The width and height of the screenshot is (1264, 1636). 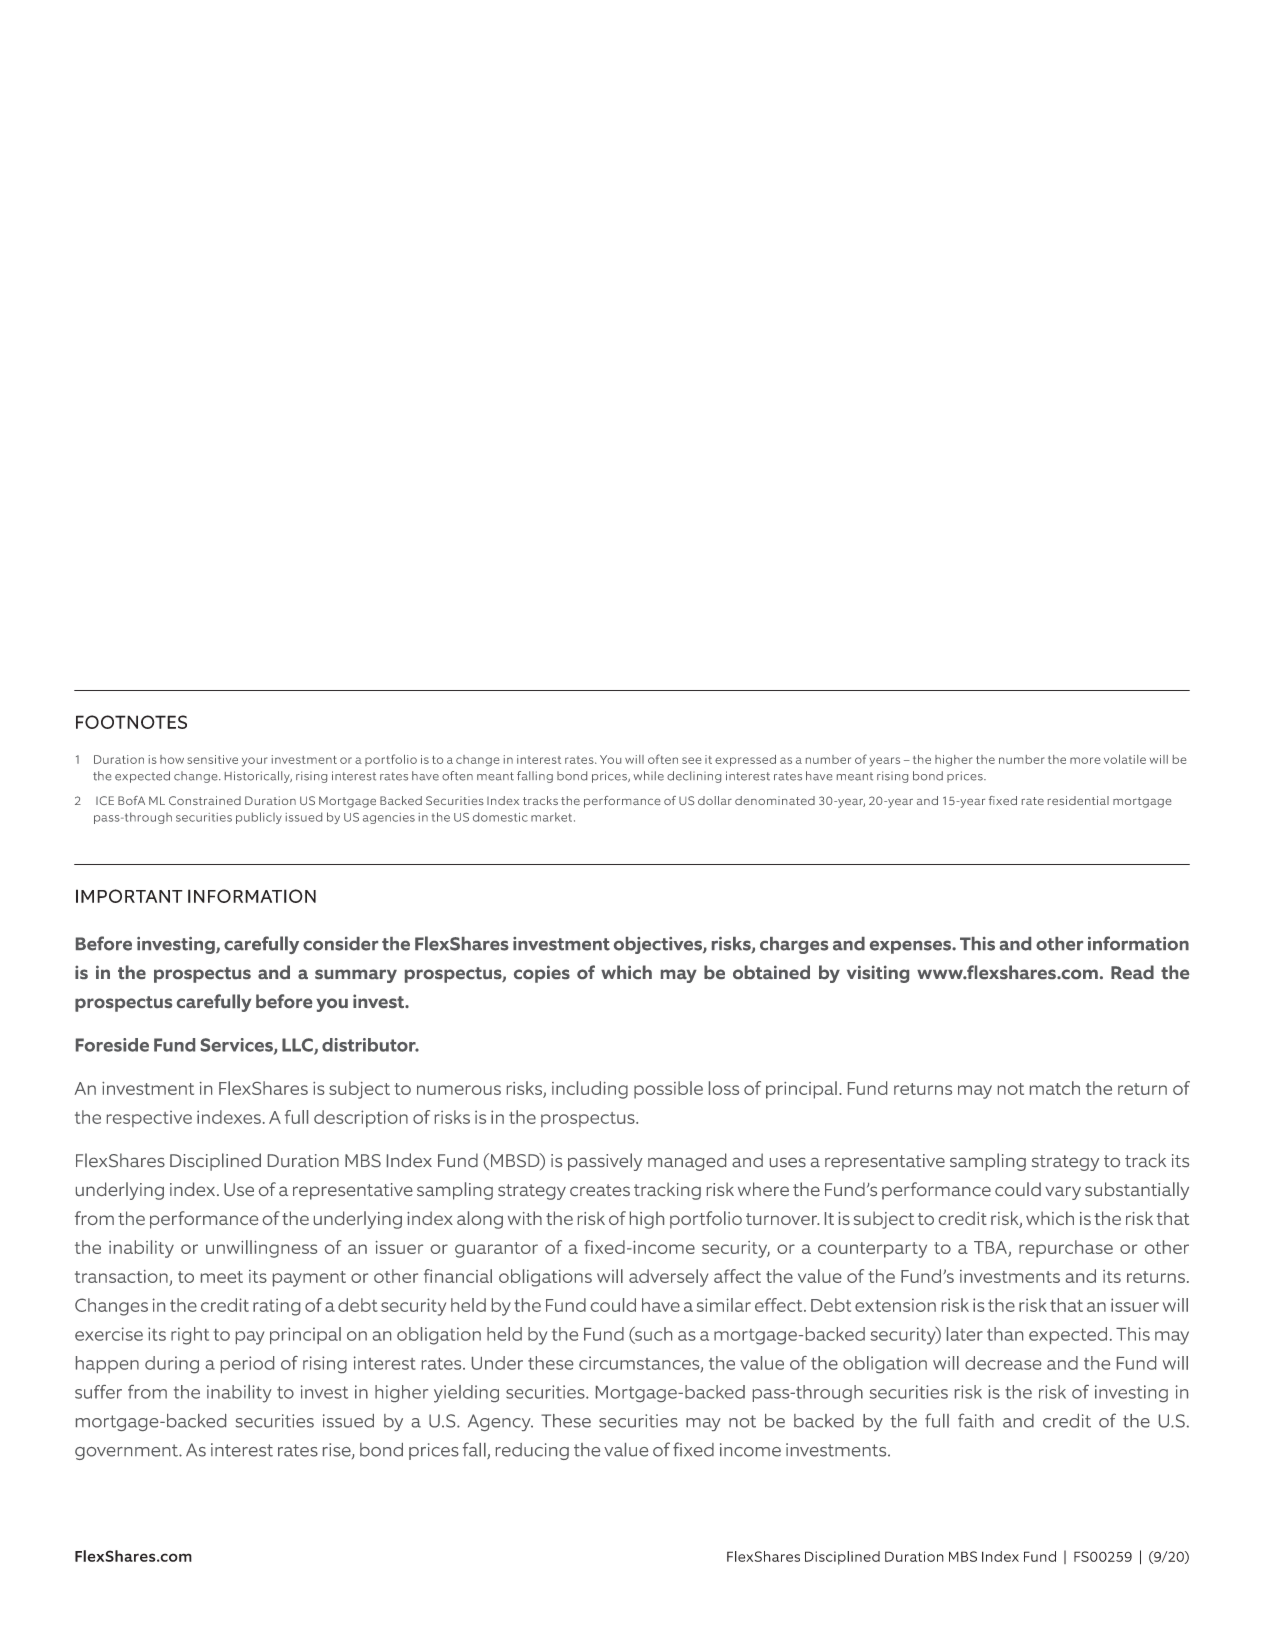 I want to click on IMPORTANT, so click(x=129, y=896).
